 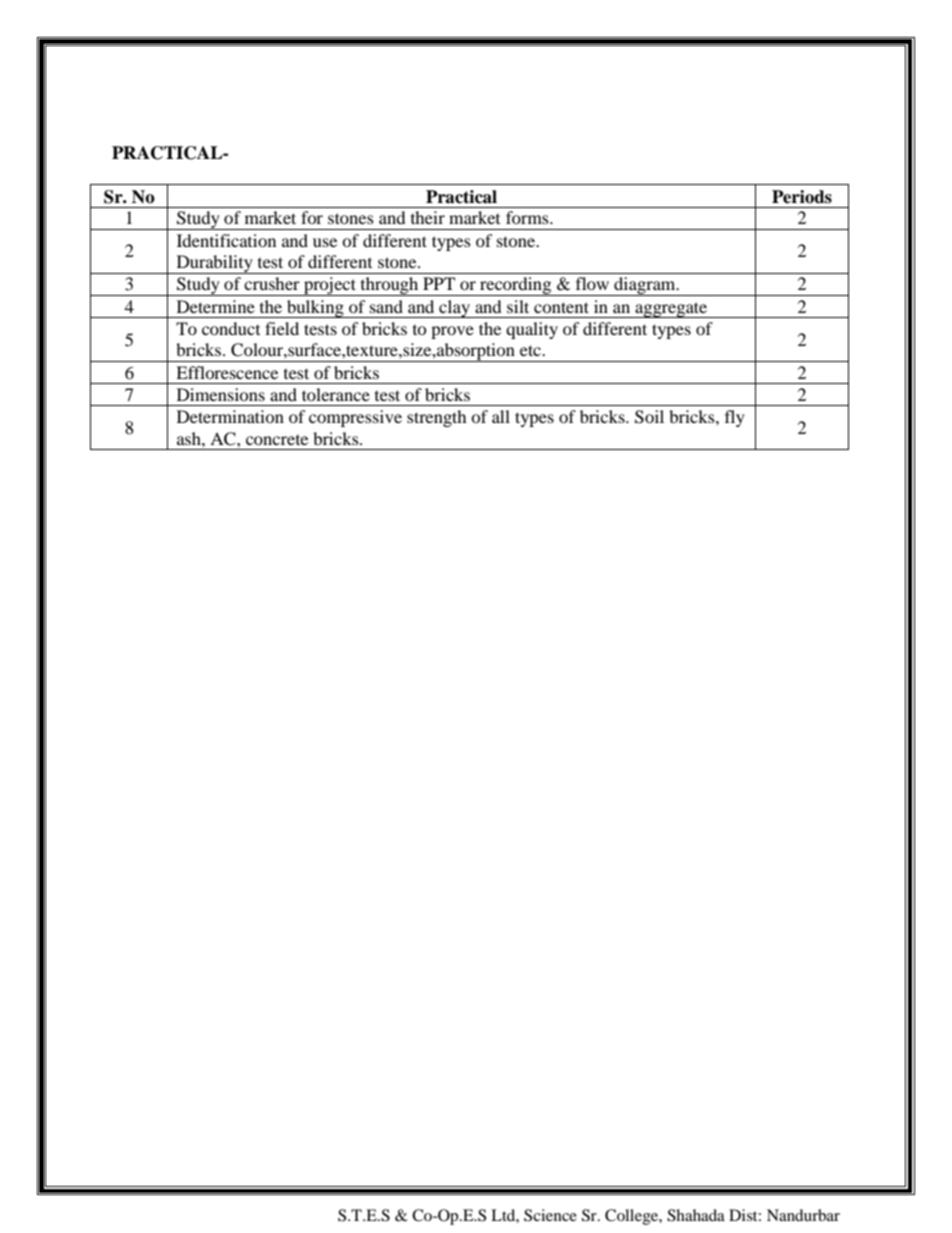 I want to click on concrete, so click(x=277, y=439).
